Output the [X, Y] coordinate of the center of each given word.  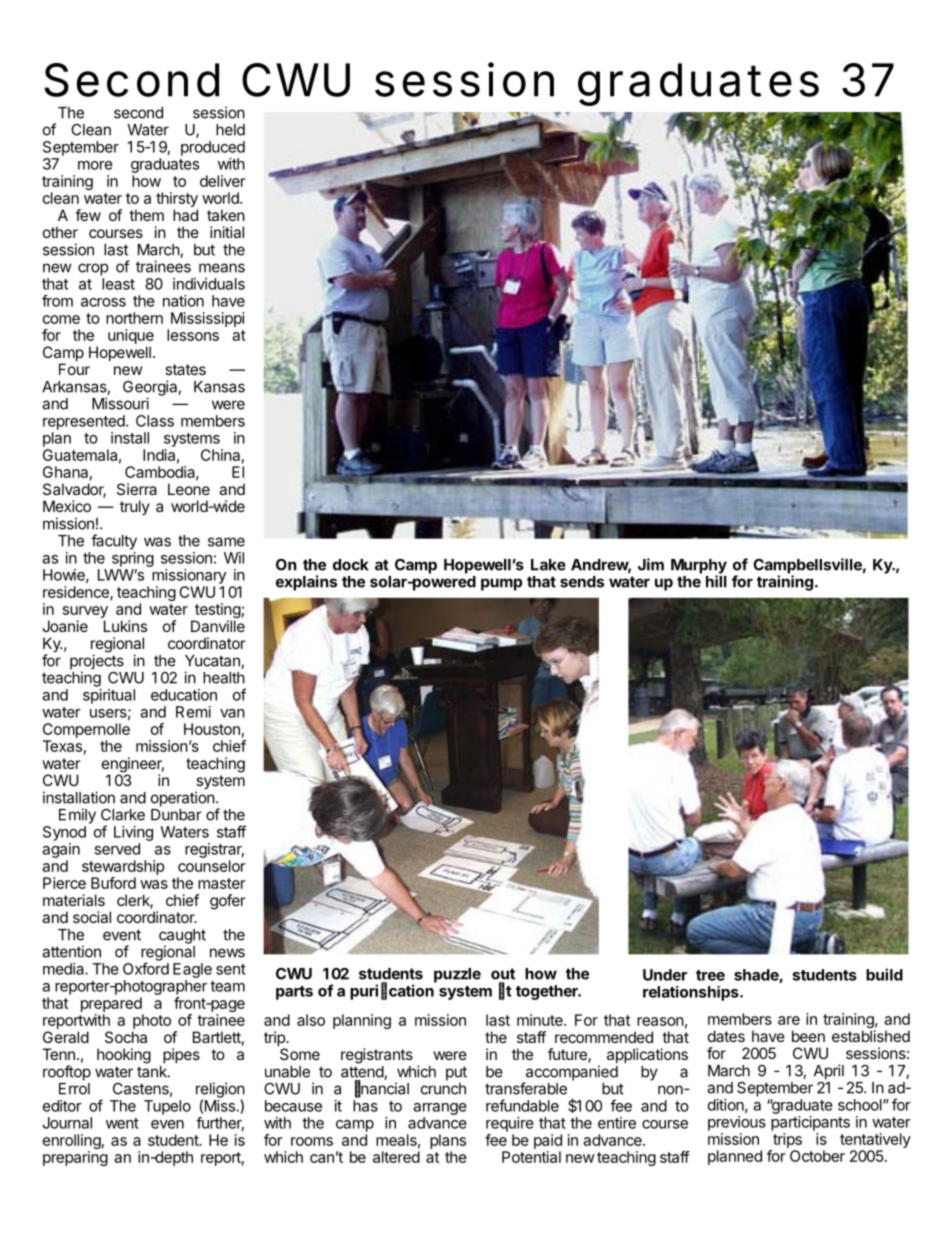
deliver [223, 181]
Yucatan [213, 662]
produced [213, 148]
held [230, 130]
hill [716, 581]
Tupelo [167, 1107]
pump [501, 584]
